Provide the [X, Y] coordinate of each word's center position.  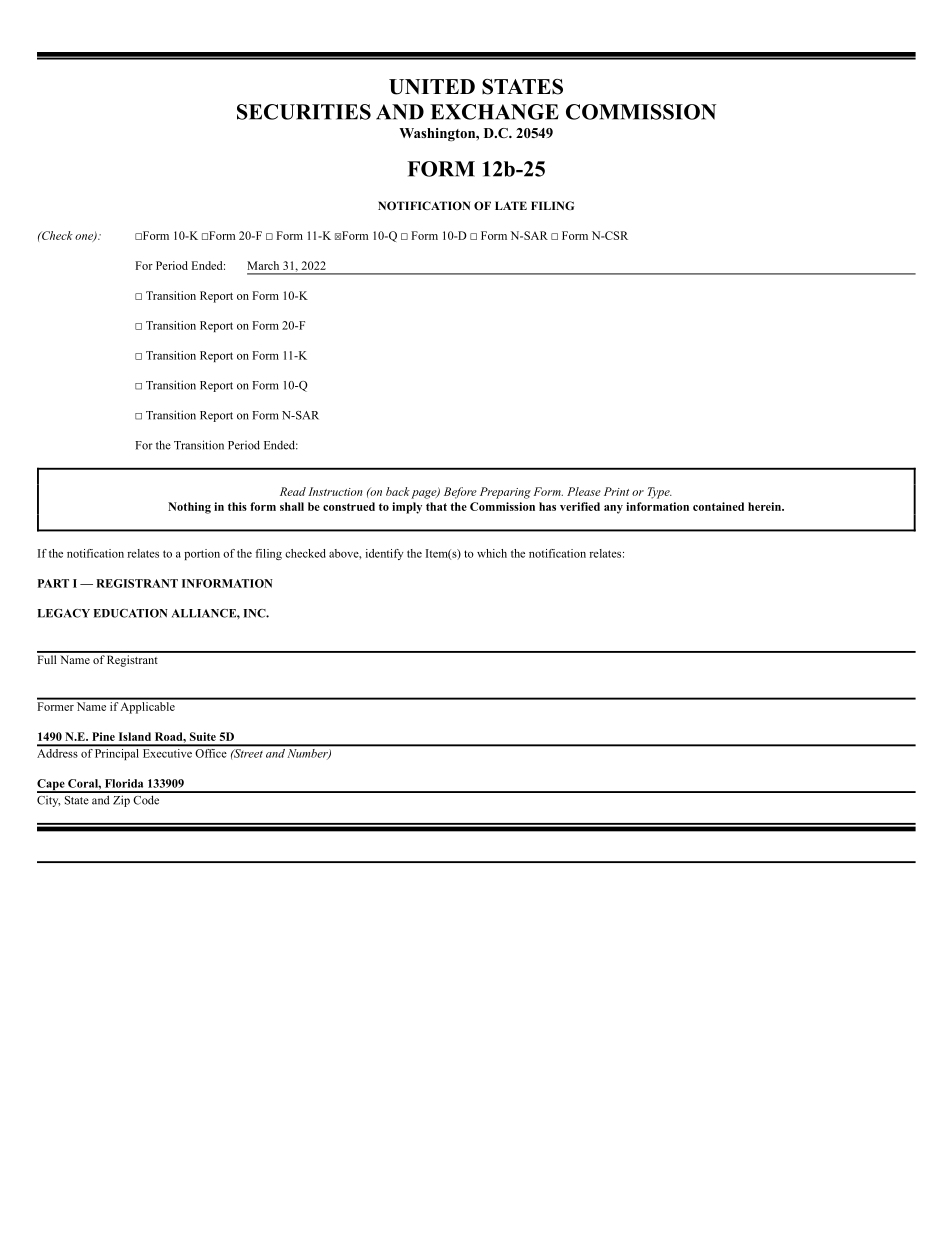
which [492, 553]
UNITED [432, 87]
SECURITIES [304, 112]
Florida [124, 783]
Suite [203, 736]
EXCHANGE [494, 112]
